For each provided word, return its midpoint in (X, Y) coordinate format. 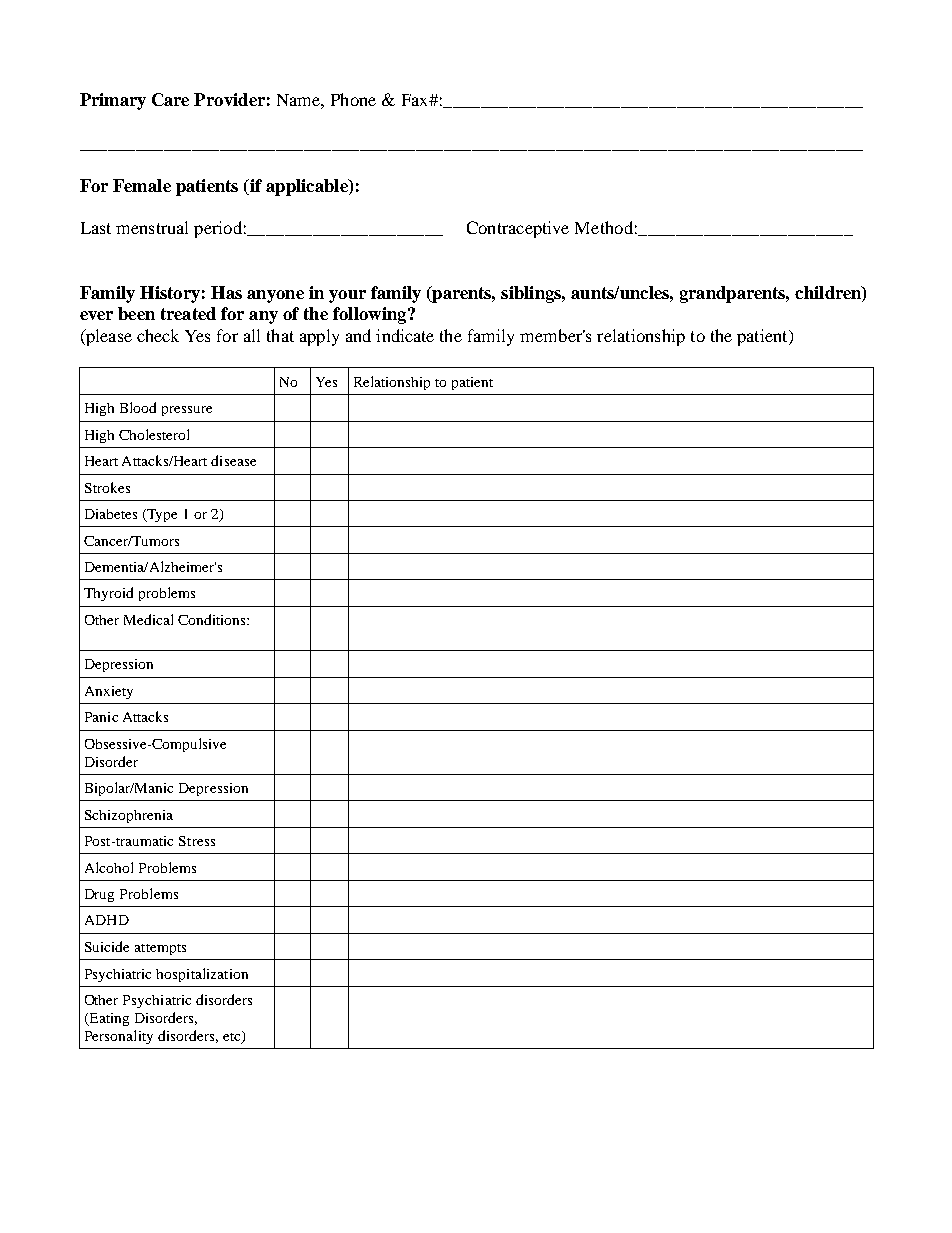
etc (233, 1037)
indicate (405, 335)
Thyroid (108, 594)
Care (170, 99)
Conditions (213, 619)
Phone (353, 99)
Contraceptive (518, 229)
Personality (119, 1037)
